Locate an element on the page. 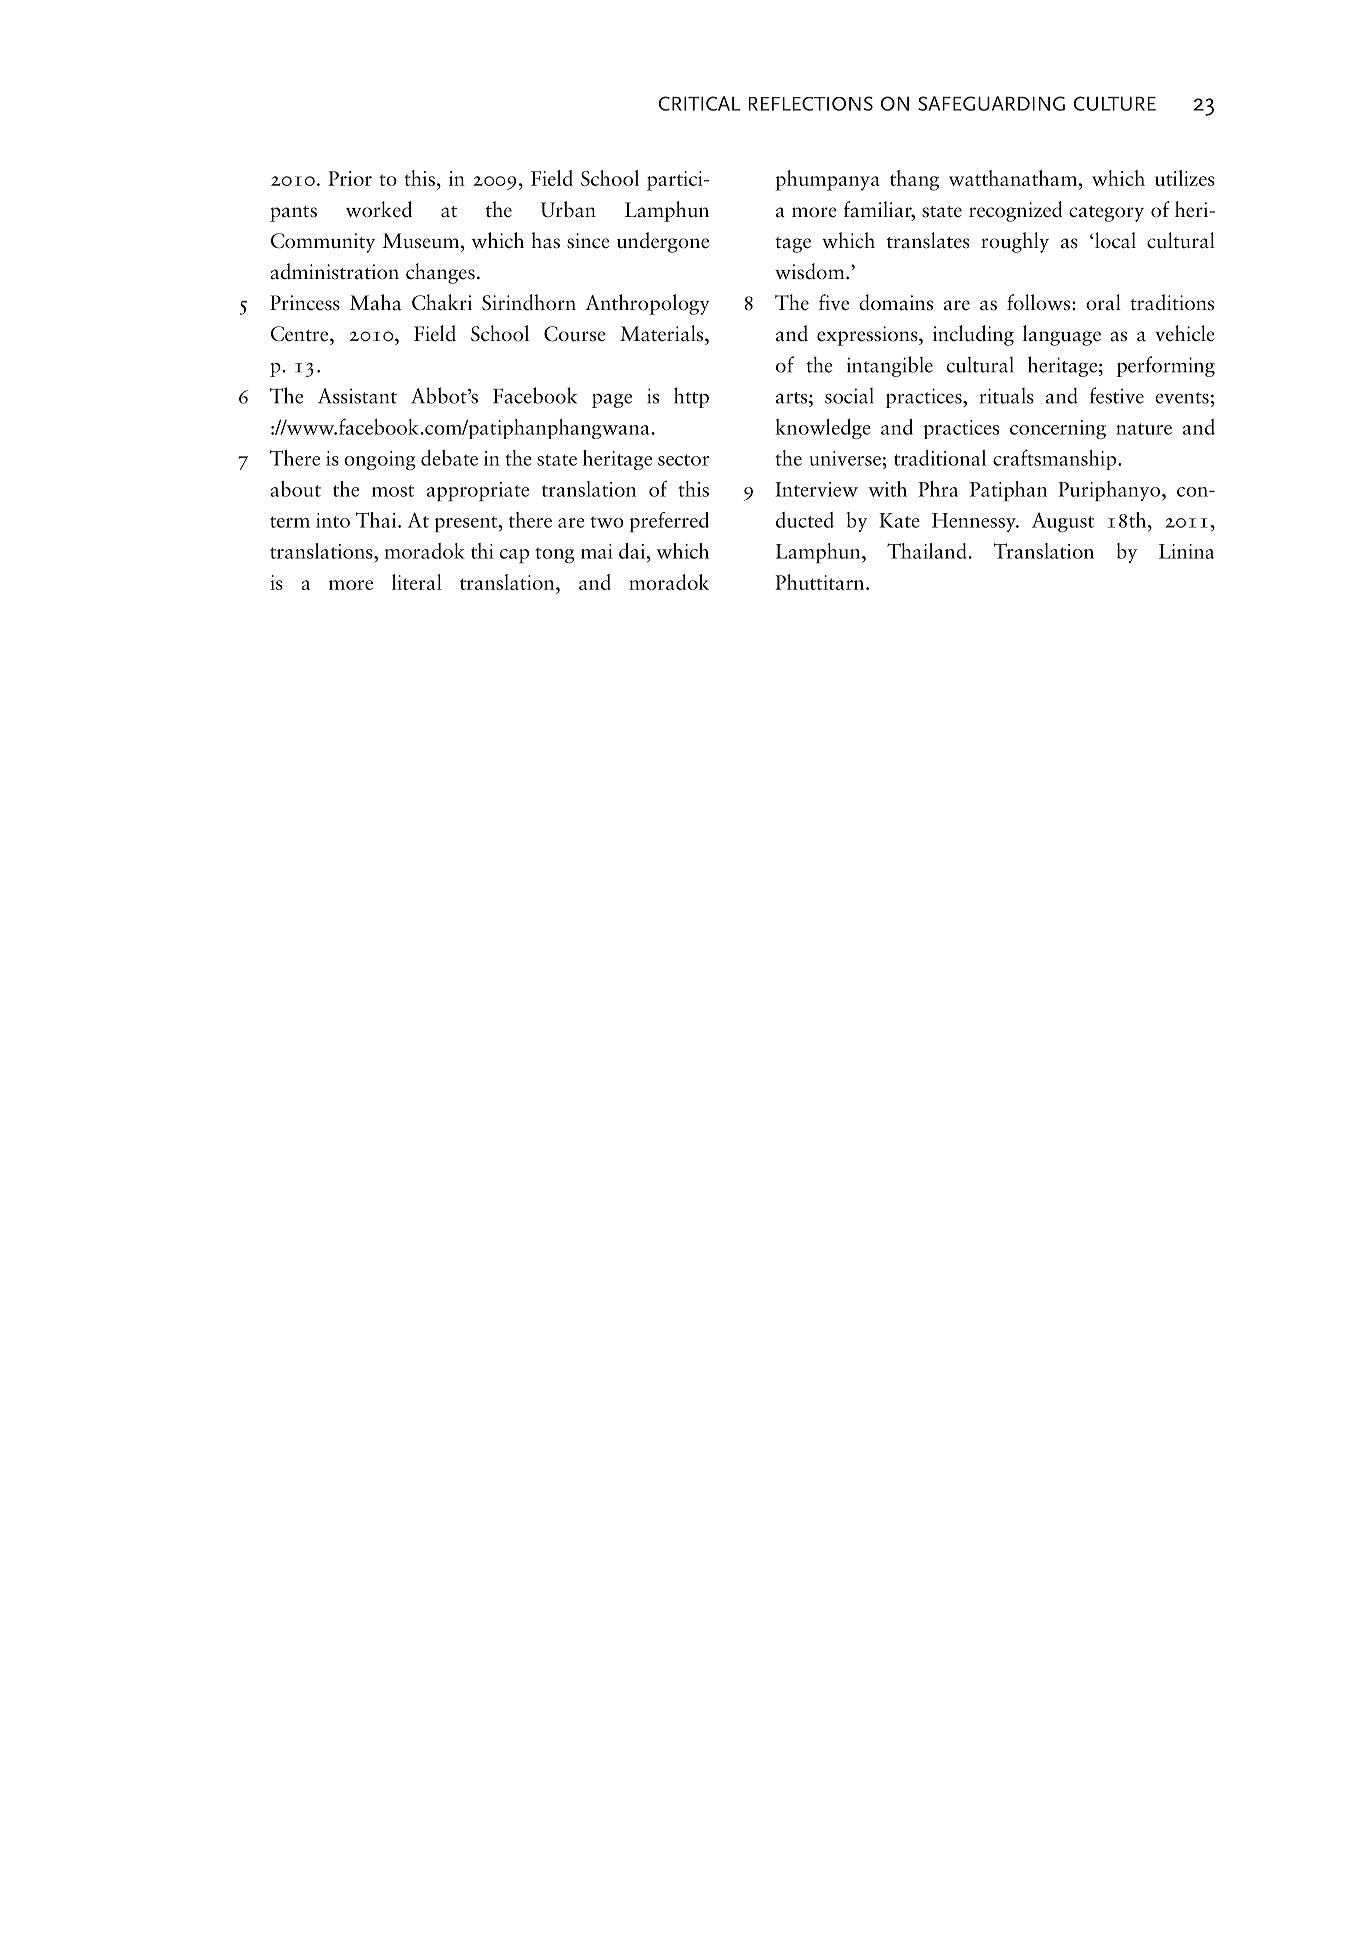 The width and height of the image is (1370, 1934). CULTURE is located at coordinates (1115, 103).
